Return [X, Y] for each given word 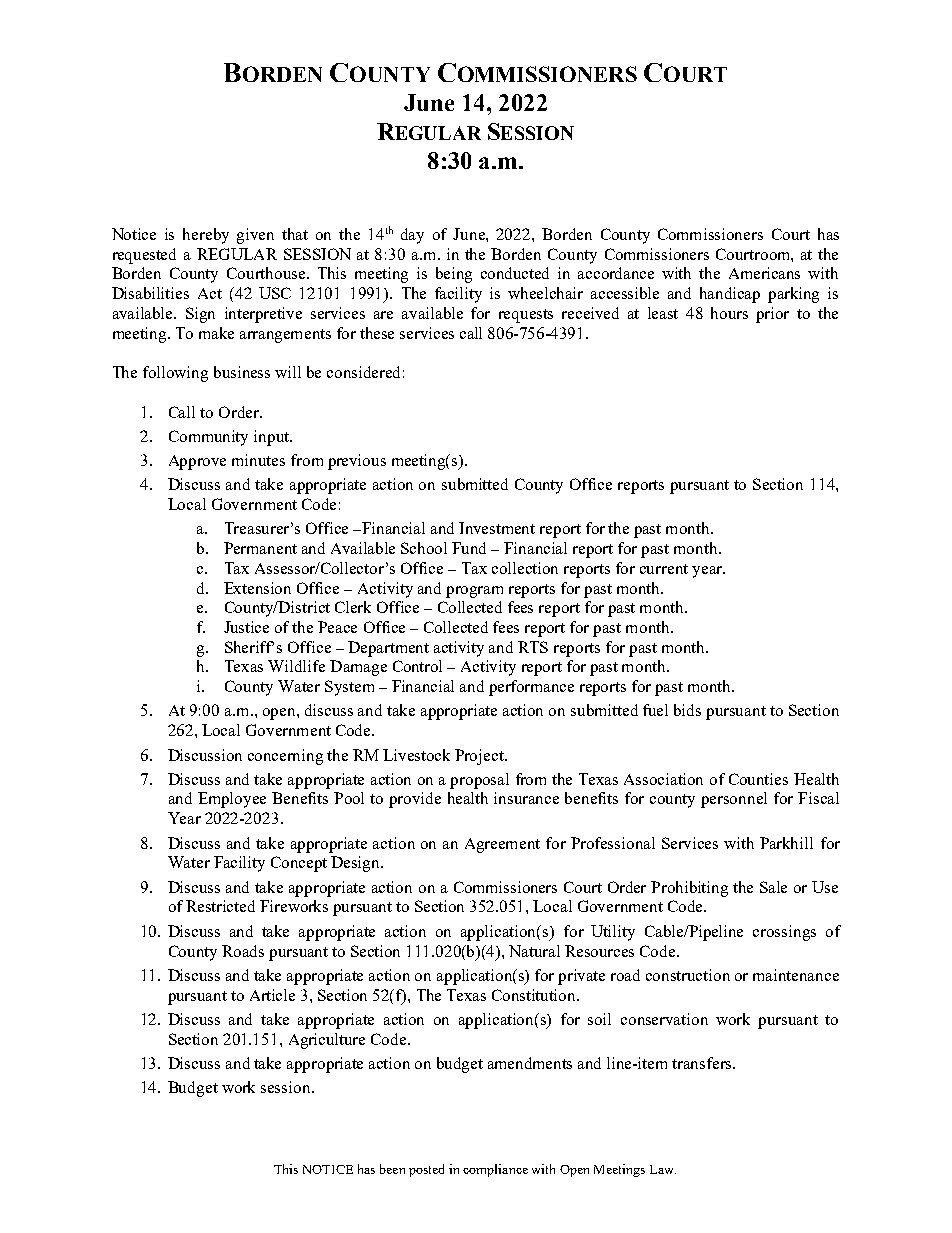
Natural [534, 951]
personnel [734, 800]
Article [272, 995]
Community [208, 438]
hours [729, 313]
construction [688, 975]
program [474, 592]
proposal [479, 781]
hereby [206, 236]
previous [357, 462]
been [392, 1169]
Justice [246, 627]
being [454, 275]
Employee [232, 800]
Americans [764, 273]
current [664, 569]
